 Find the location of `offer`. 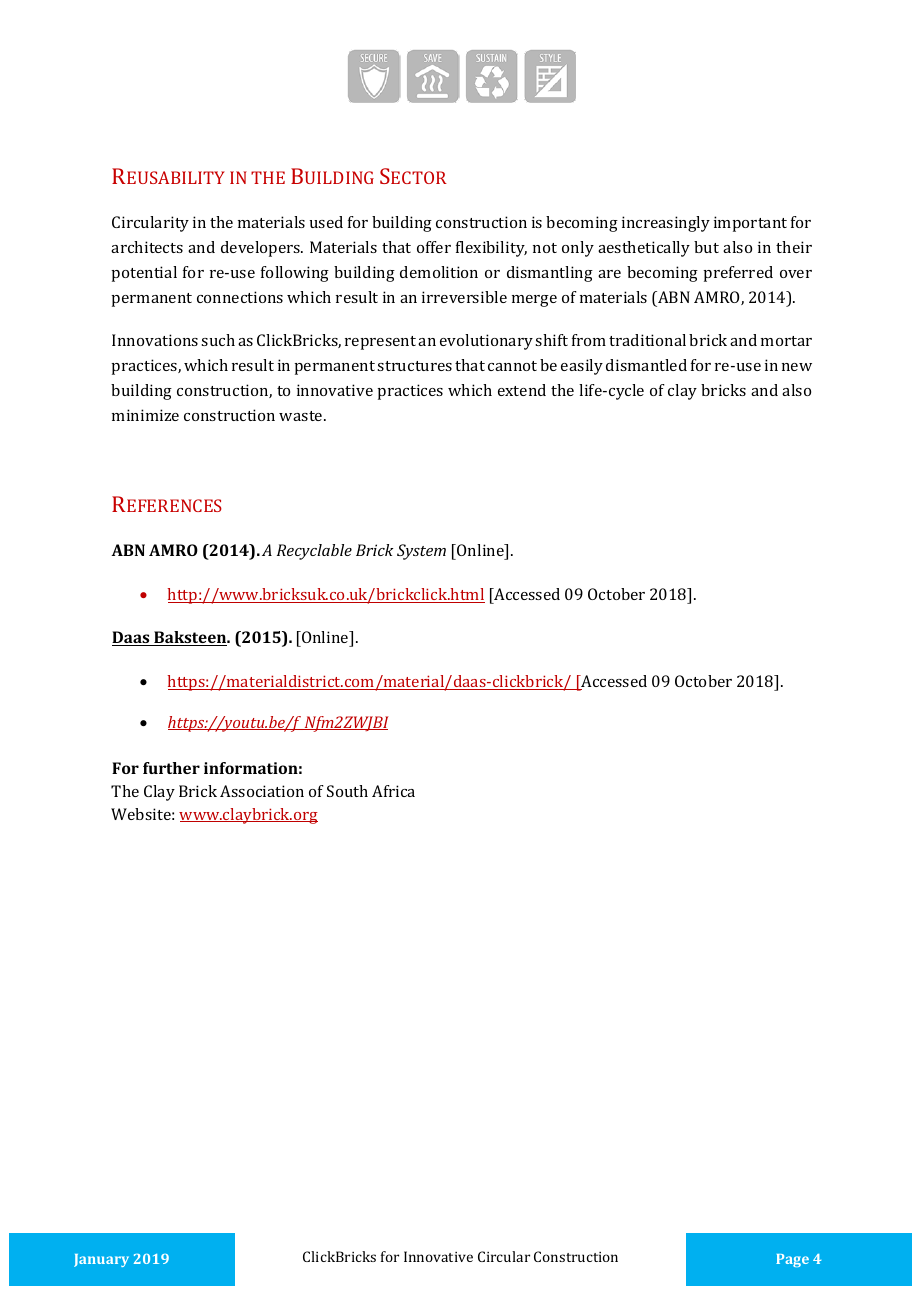

offer is located at coordinates (434, 247).
